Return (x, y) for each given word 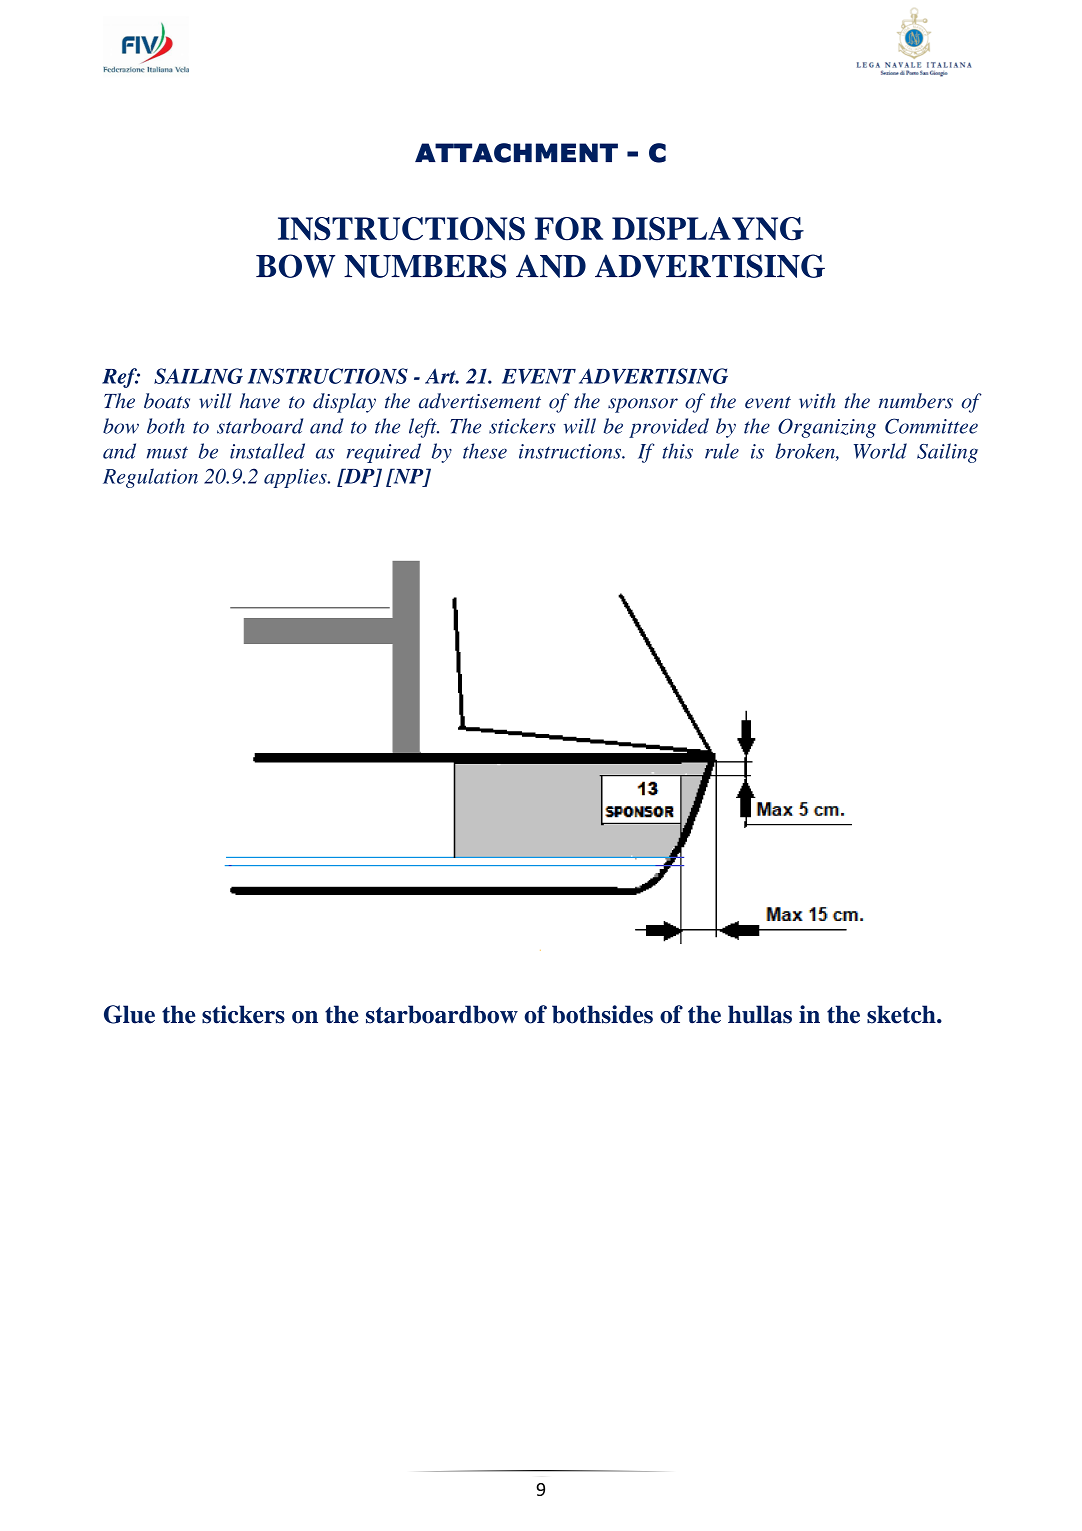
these (485, 451)
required (383, 453)
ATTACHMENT (516, 153)
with (817, 401)
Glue (129, 1014)
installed (267, 451)
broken (806, 452)
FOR (569, 229)
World (880, 451)
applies (296, 478)
